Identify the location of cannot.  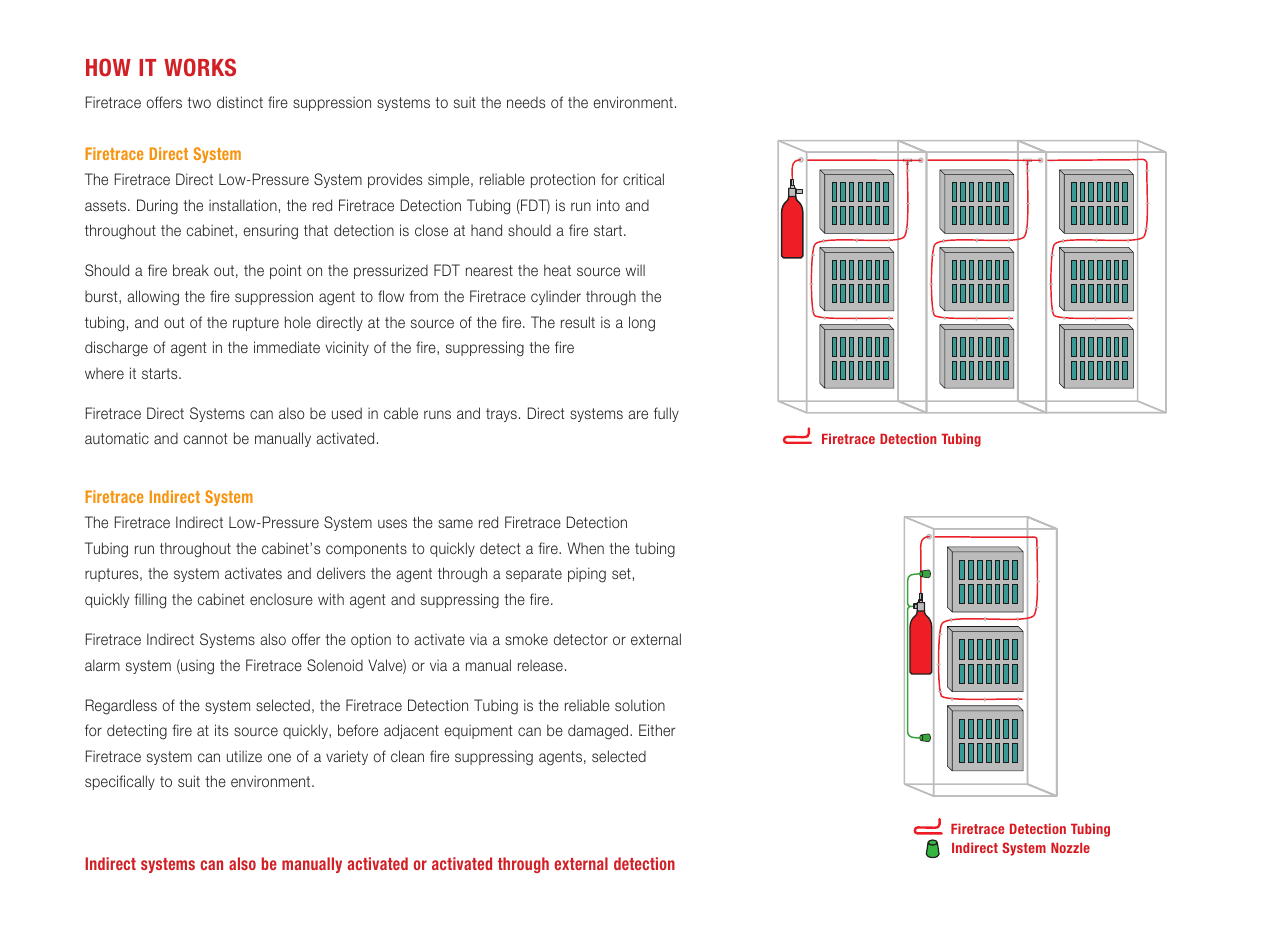
(206, 438).
